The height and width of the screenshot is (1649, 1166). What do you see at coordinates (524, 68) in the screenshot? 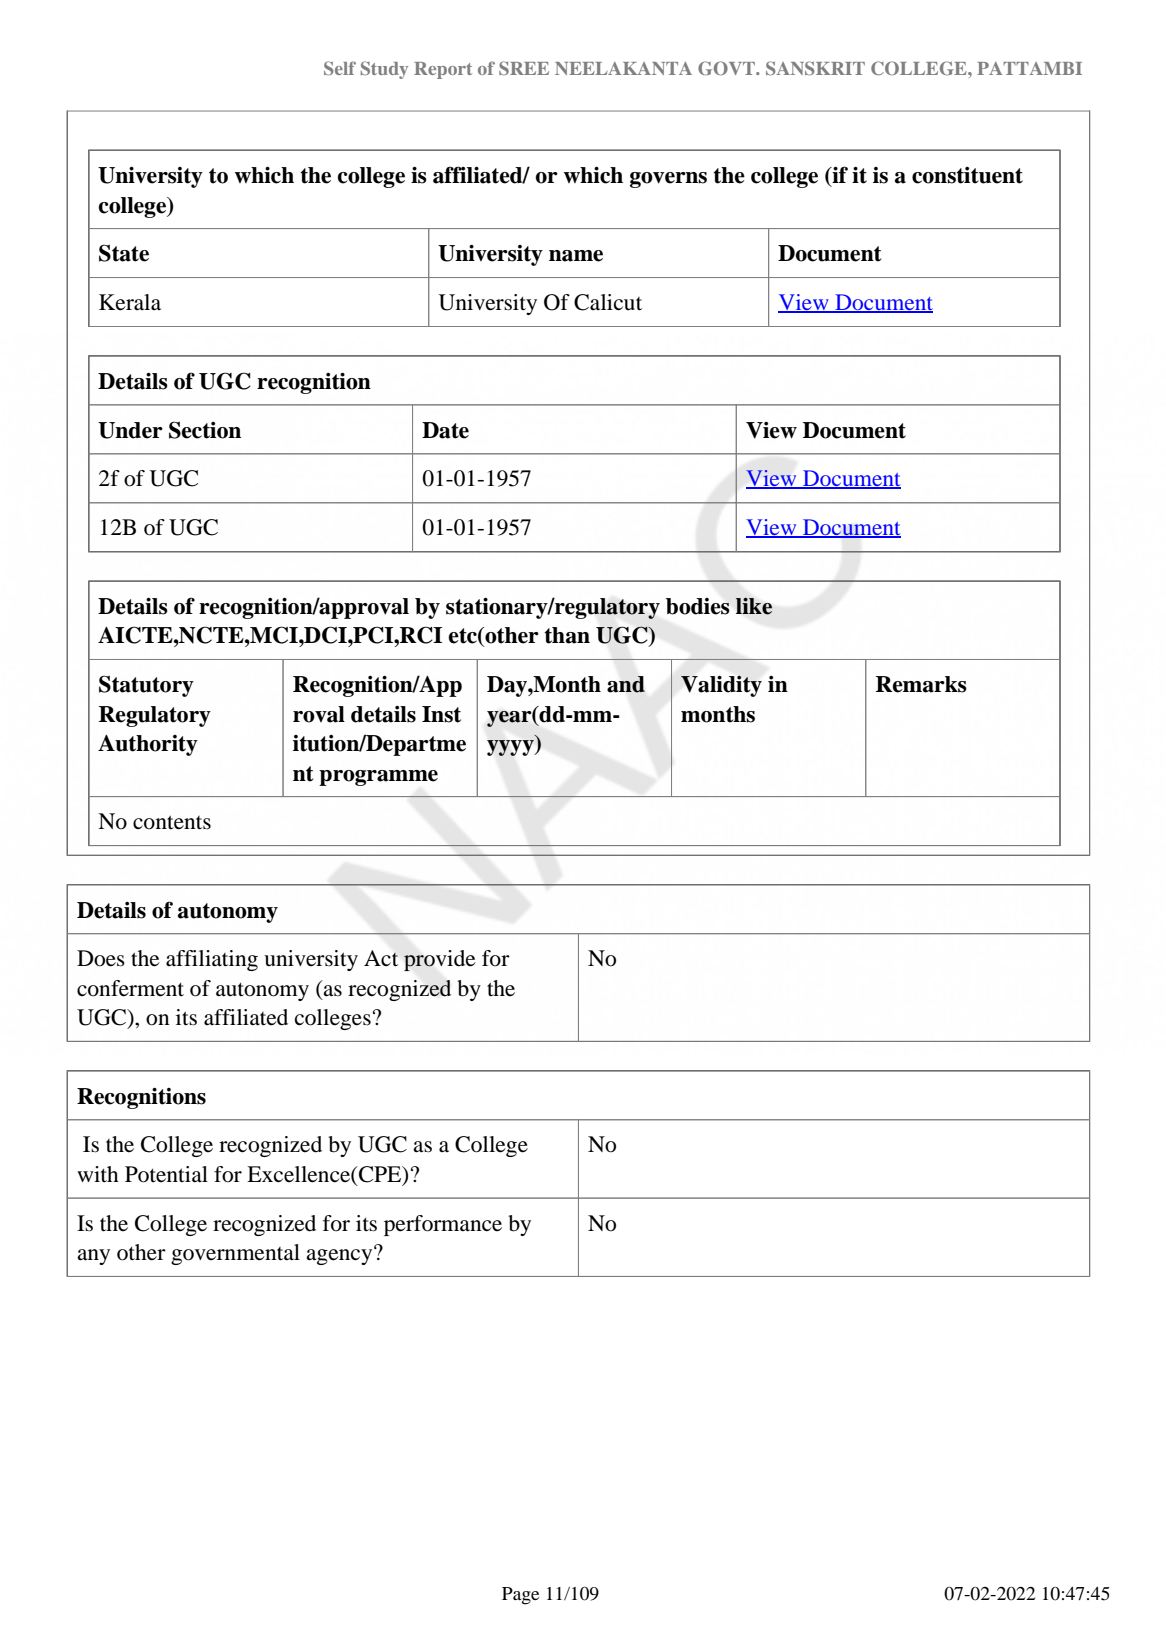
I see `SREE` at bounding box center [524, 68].
